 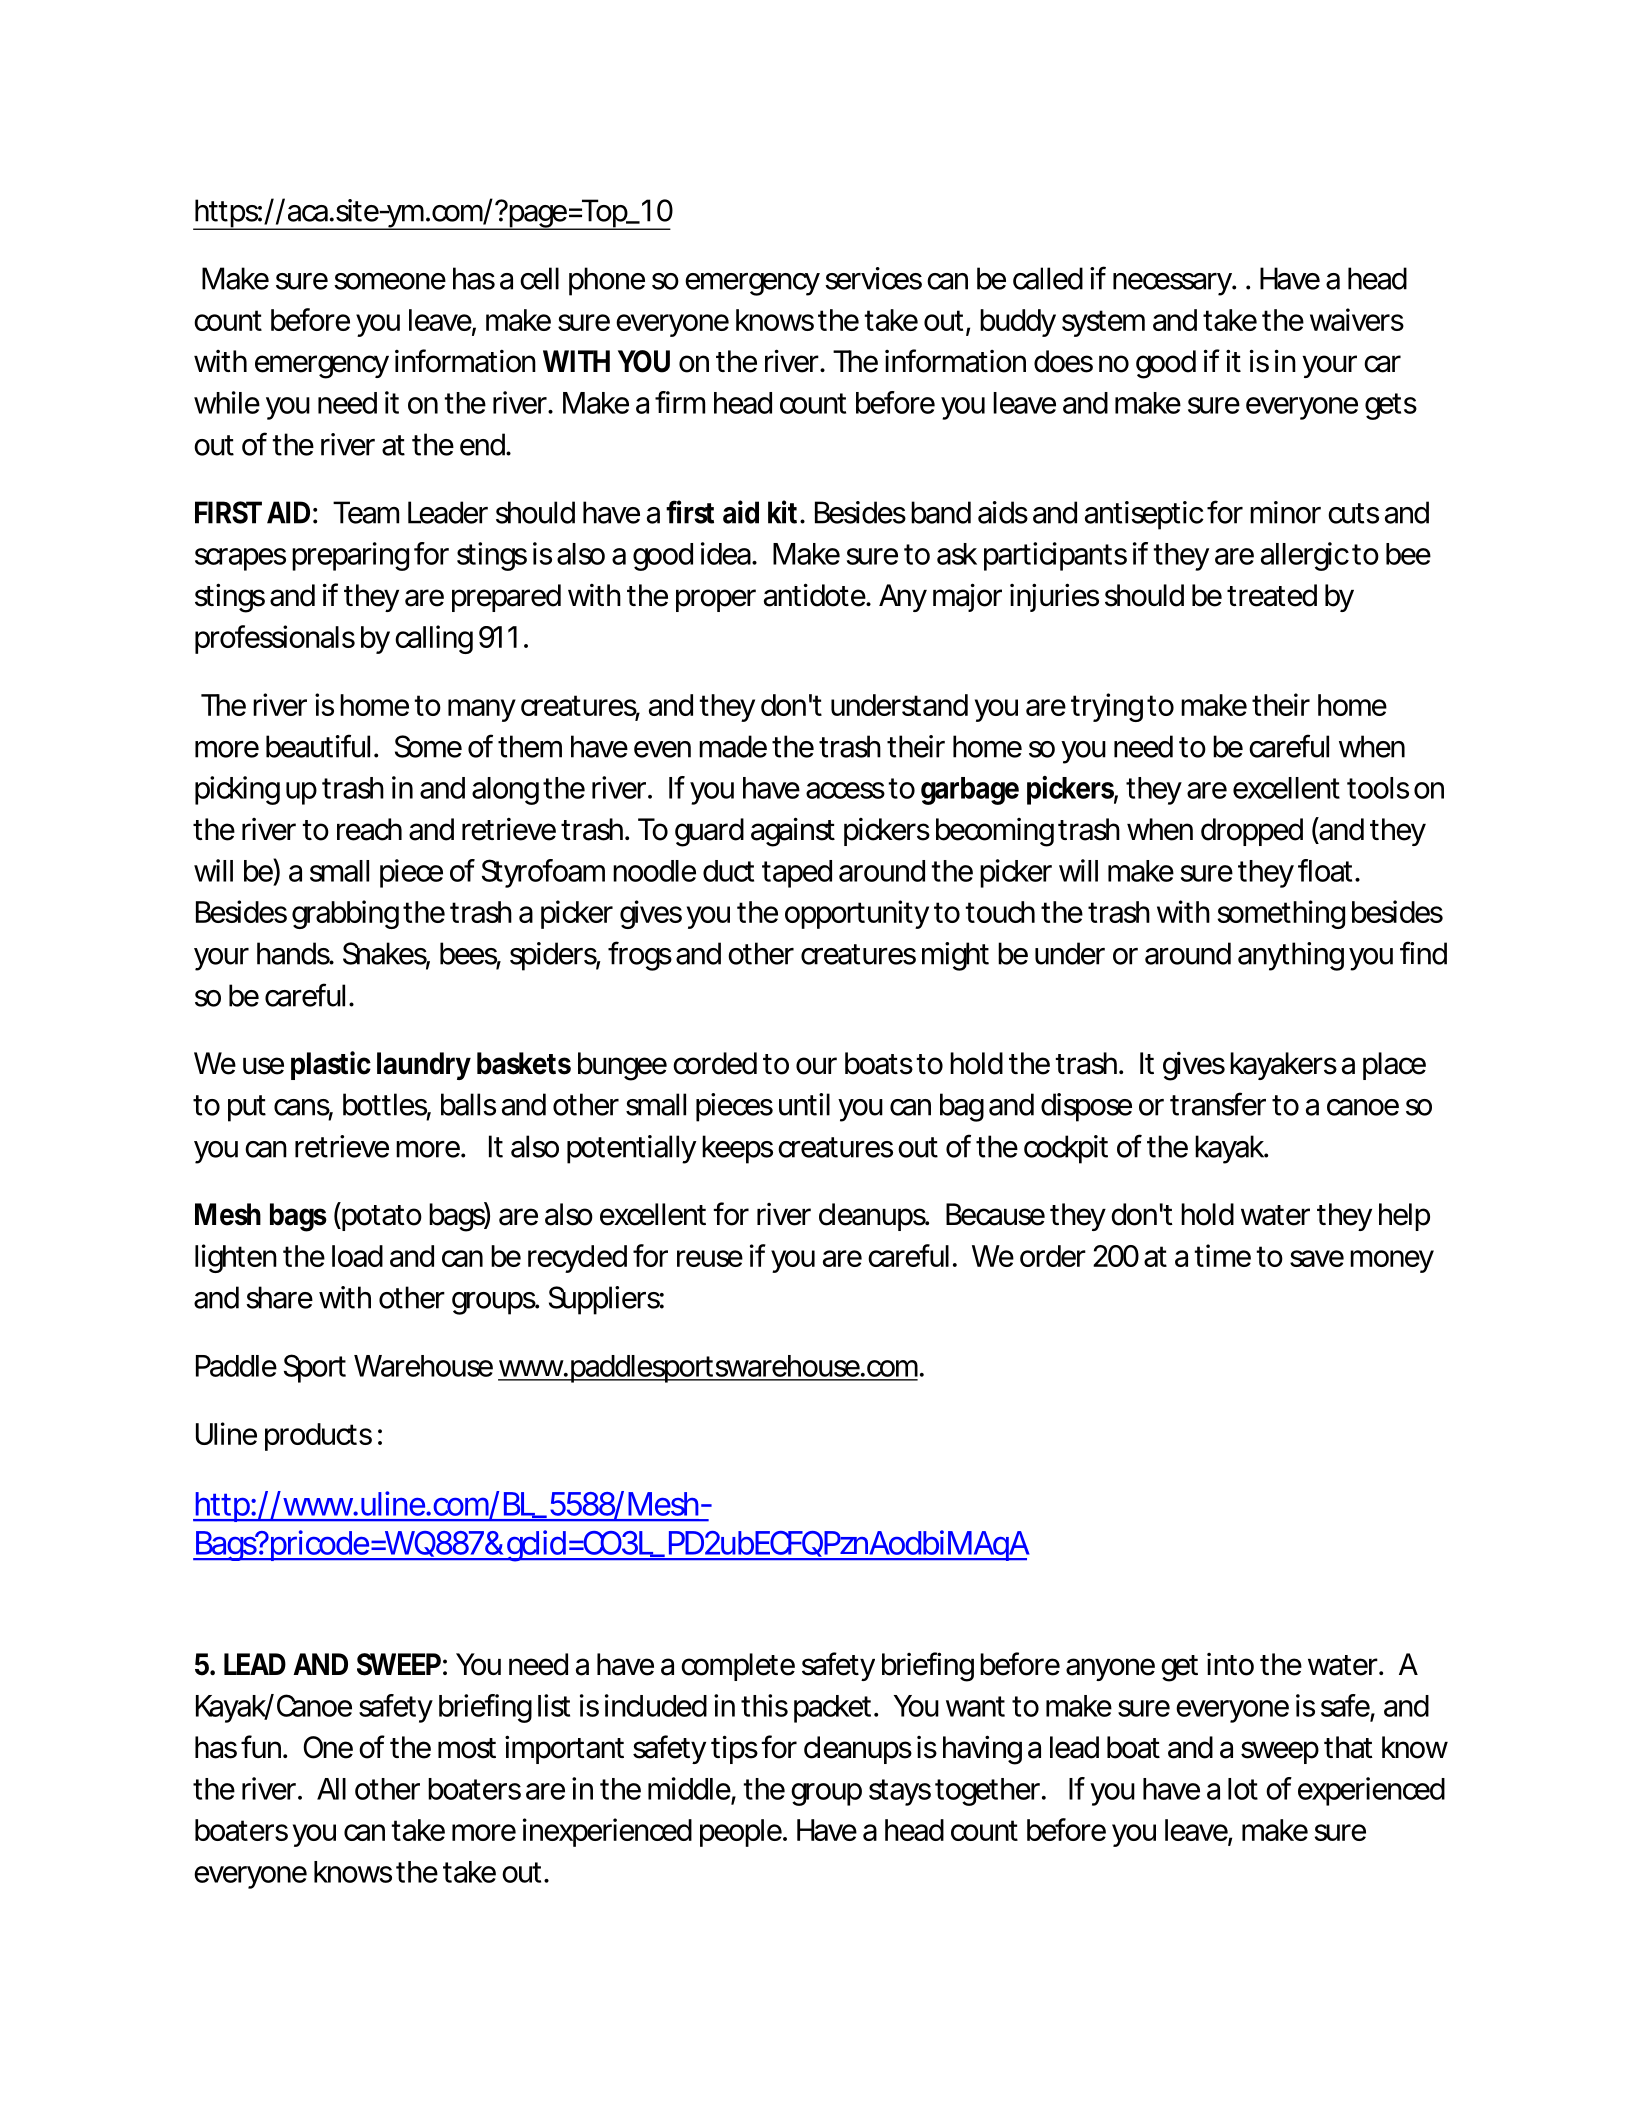 What do you see at coordinates (1291, 956) in the screenshot?
I see `anything` at bounding box center [1291, 956].
